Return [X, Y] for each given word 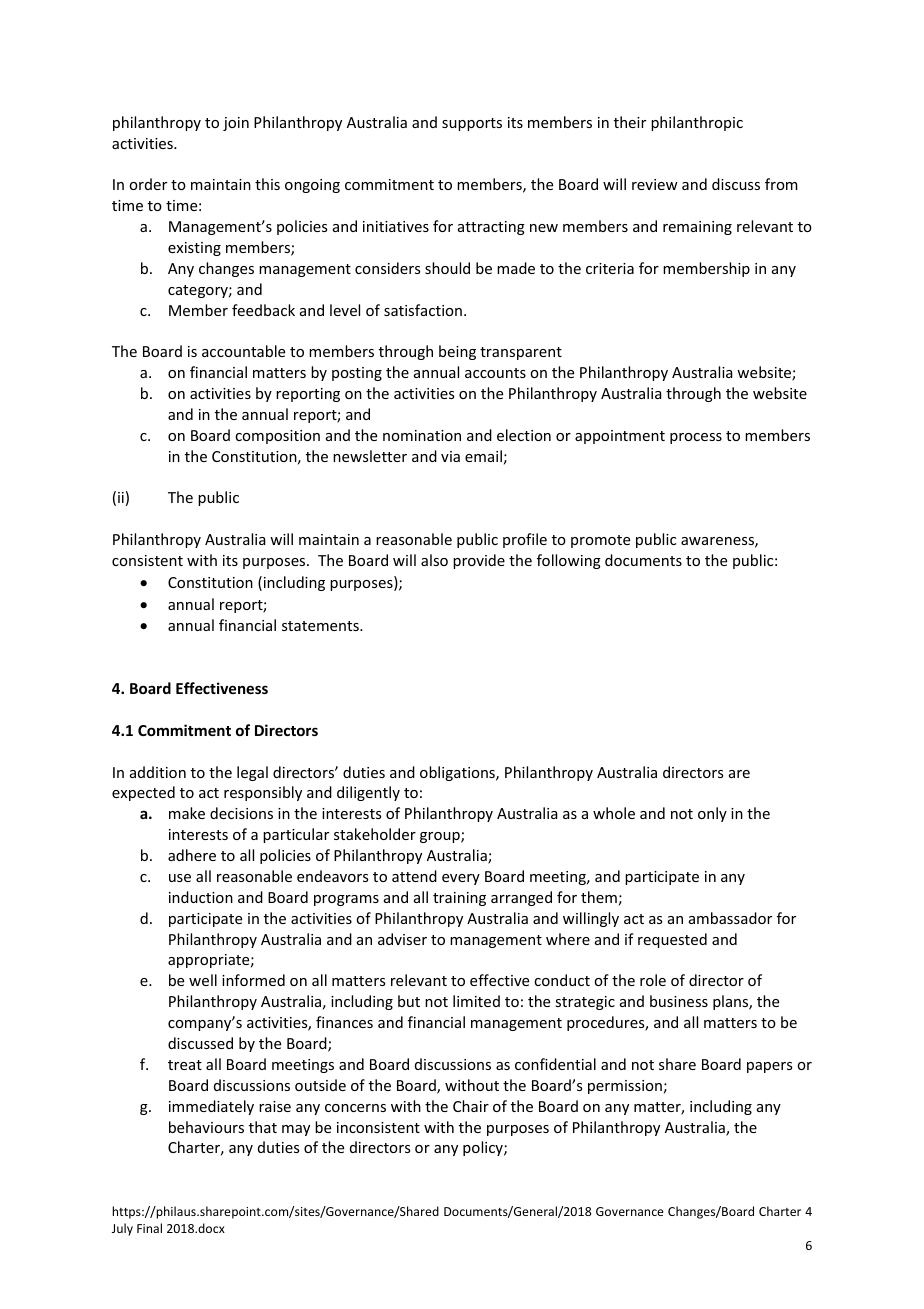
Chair [471, 1106]
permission [625, 1087]
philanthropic [697, 123]
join [236, 124]
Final [149, 1228]
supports [472, 124]
